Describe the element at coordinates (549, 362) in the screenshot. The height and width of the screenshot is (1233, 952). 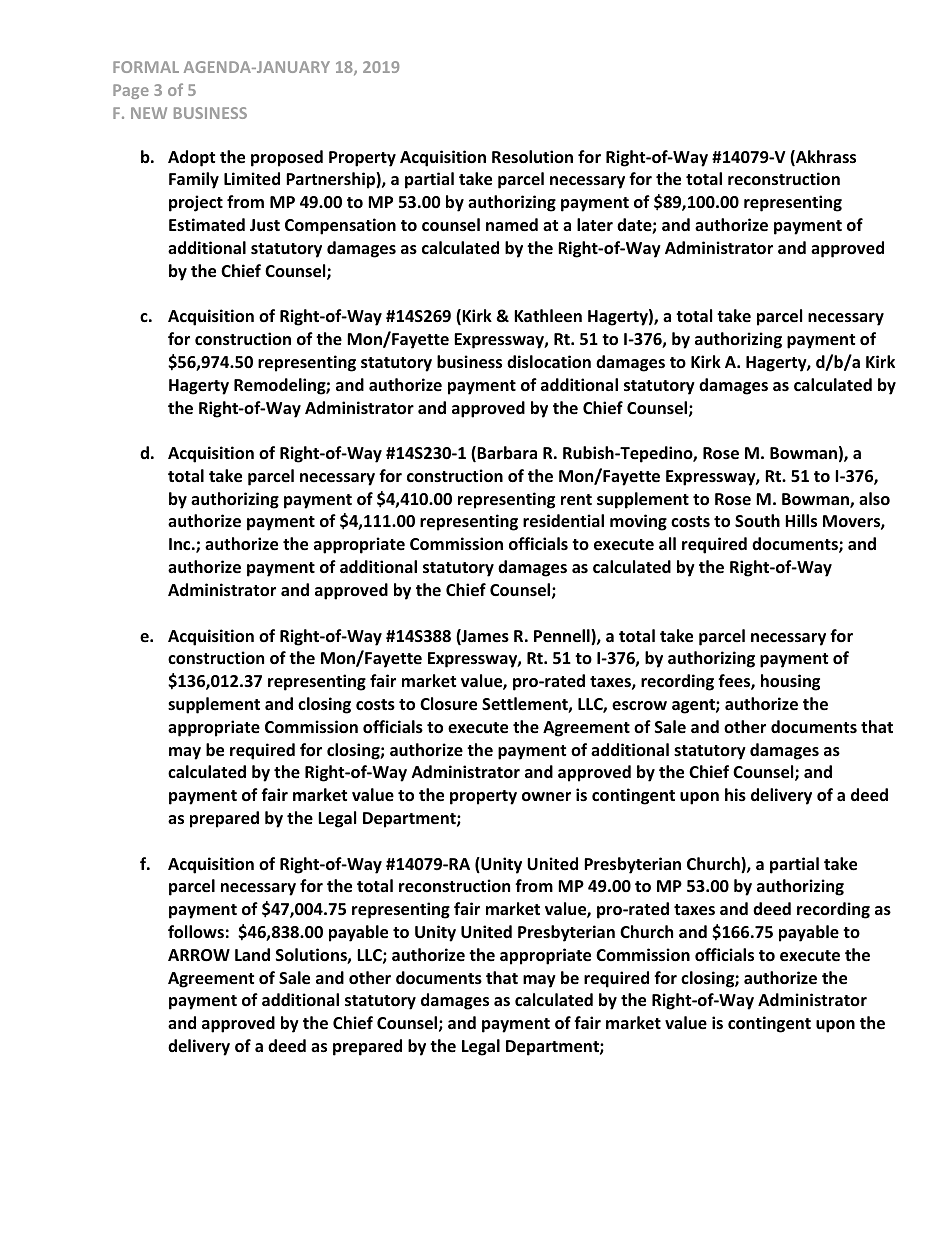
I see `dislocation` at that location.
